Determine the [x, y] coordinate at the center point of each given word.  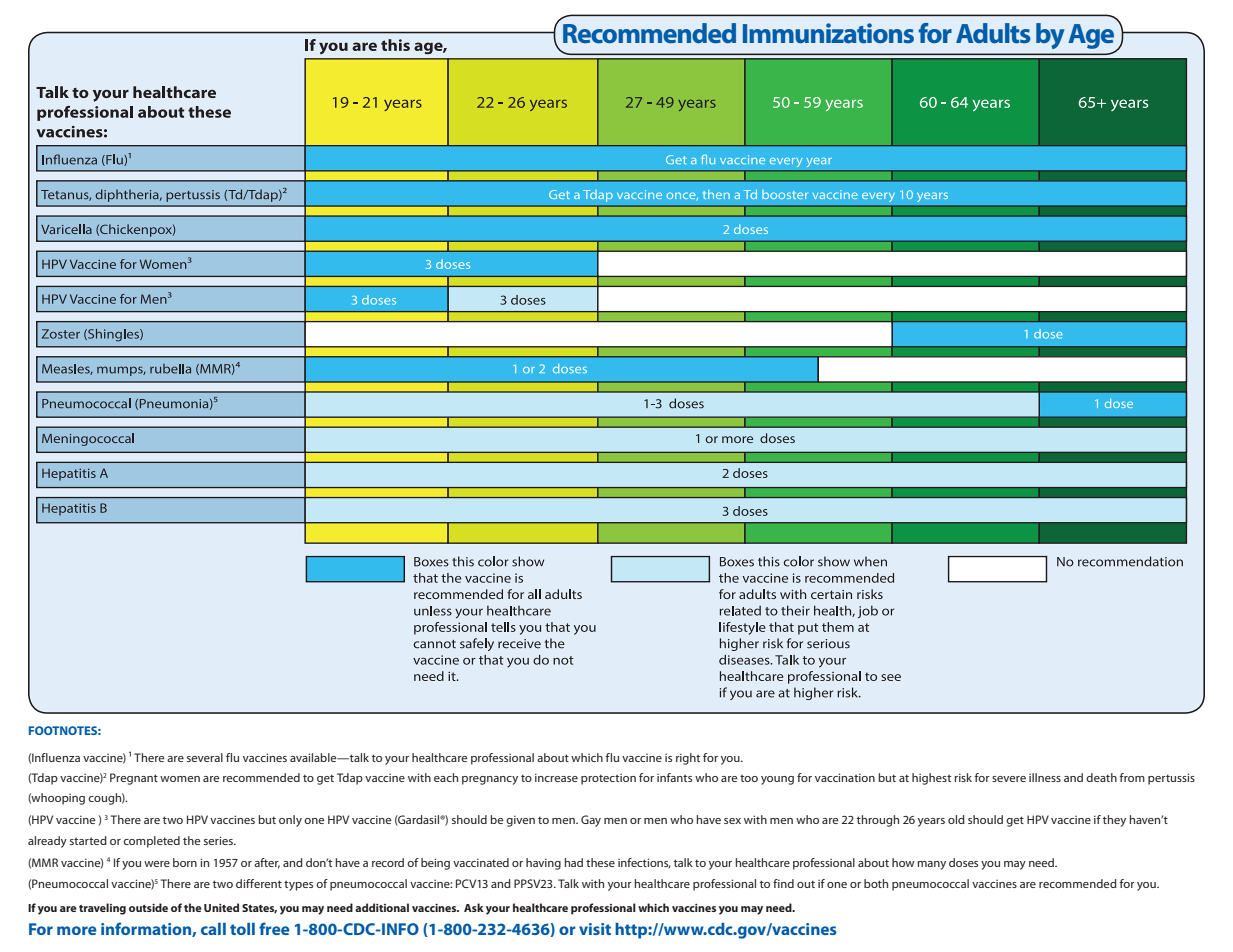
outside [148, 907]
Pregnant [134, 779]
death [1101, 777]
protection [608, 779]
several [205, 757]
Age [1092, 37]
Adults [993, 33]
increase [556, 777]
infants [674, 777]
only [290, 821]
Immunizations [828, 33]
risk [963, 777]
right [688, 759]
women [180, 779]
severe [1009, 779]
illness [1045, 777]
